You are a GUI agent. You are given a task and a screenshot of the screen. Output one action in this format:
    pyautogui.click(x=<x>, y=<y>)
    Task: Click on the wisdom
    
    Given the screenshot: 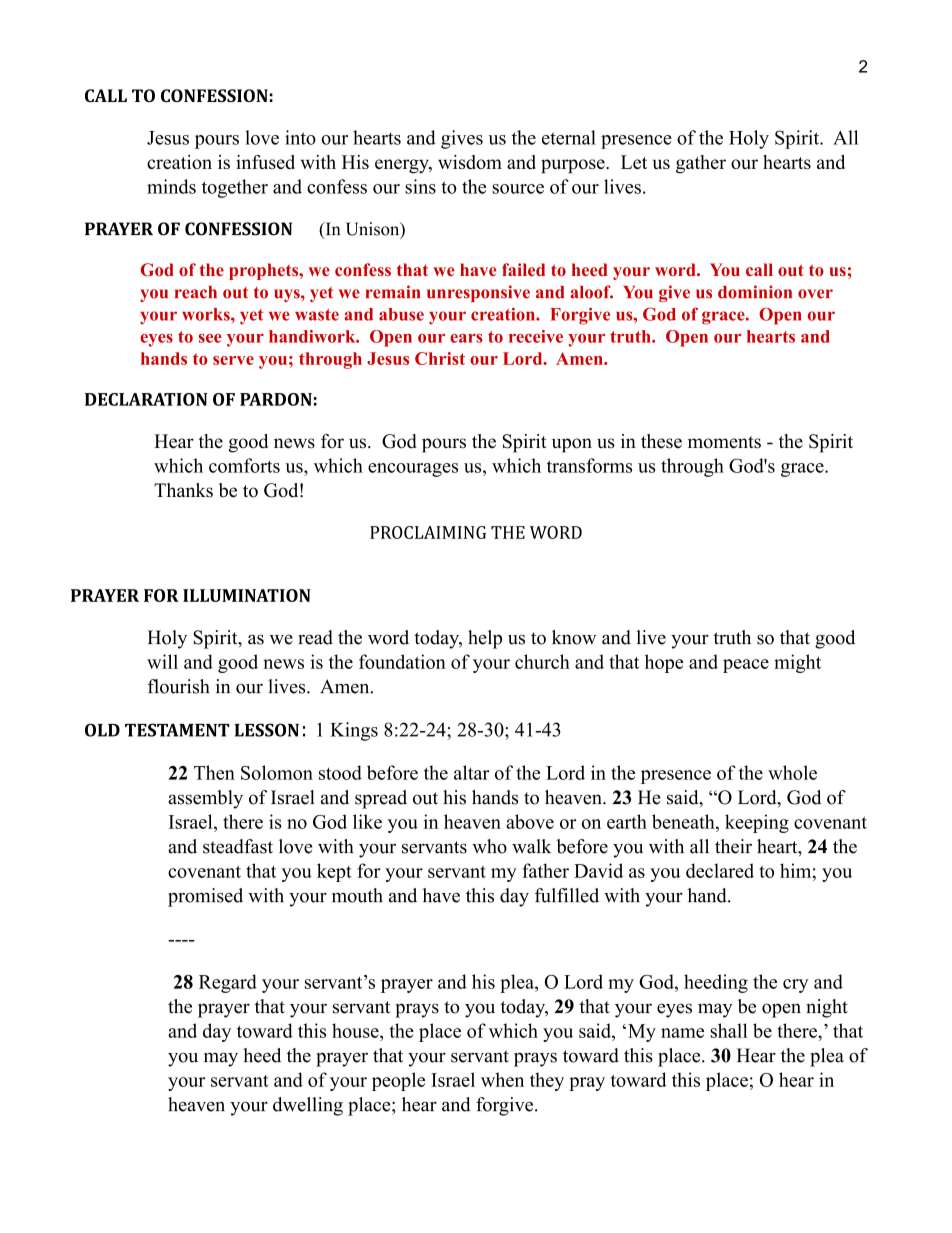 What is the action you would take?
    pyautogui.click(x=470, y=162)
